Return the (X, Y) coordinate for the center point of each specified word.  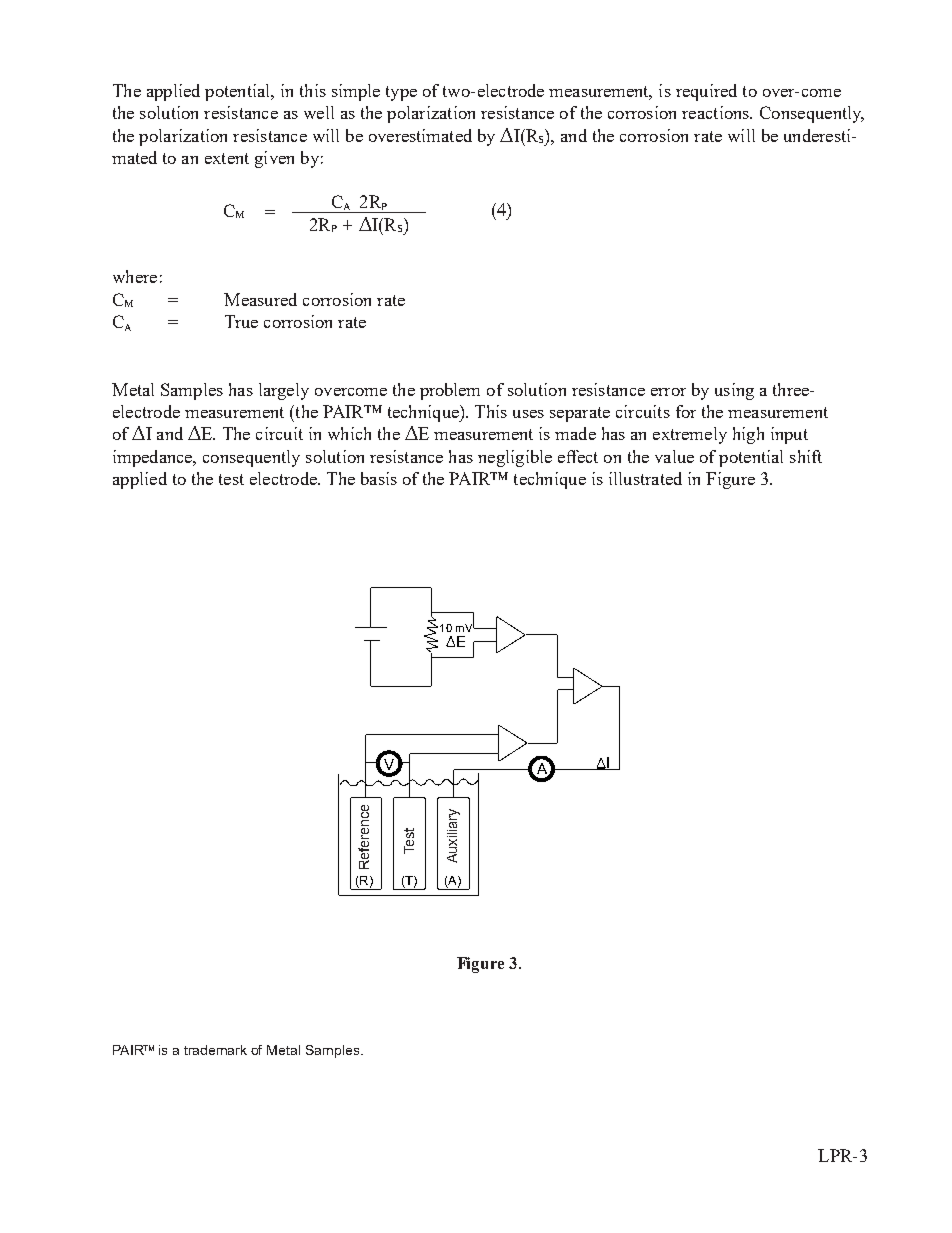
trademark (215, 1050)
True (241, 321)
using (734, 391)
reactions (716, 112)
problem (450, 391)
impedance (154, 458)
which (349, 433)
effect (578, 456)
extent (227, 158)
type (401, 93)
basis (379, 478)
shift (806, 456)
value (674, 456)
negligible (515, 458)
